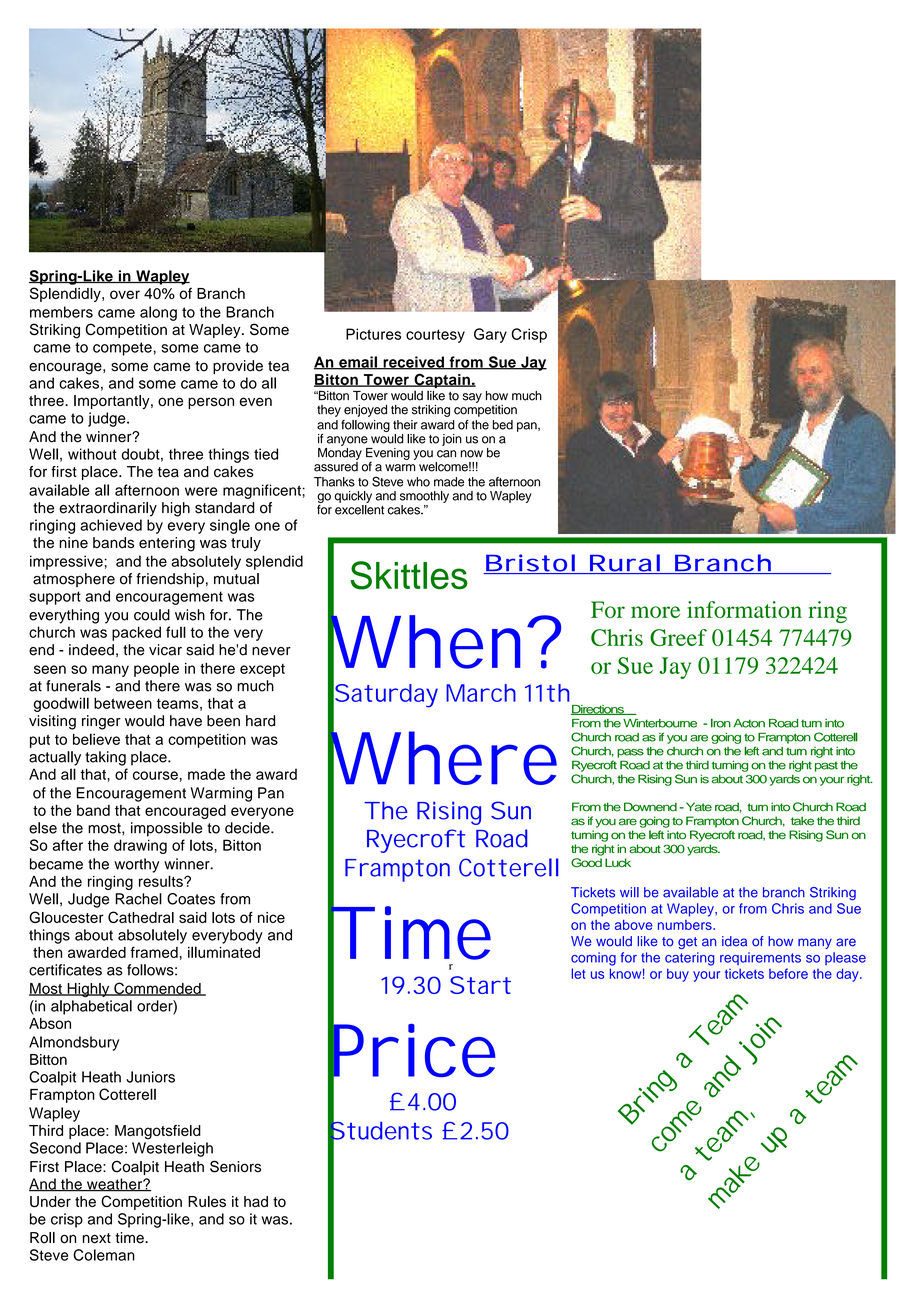 This page has height=1307, width=924. I want to click on course, so click(155, 775).
